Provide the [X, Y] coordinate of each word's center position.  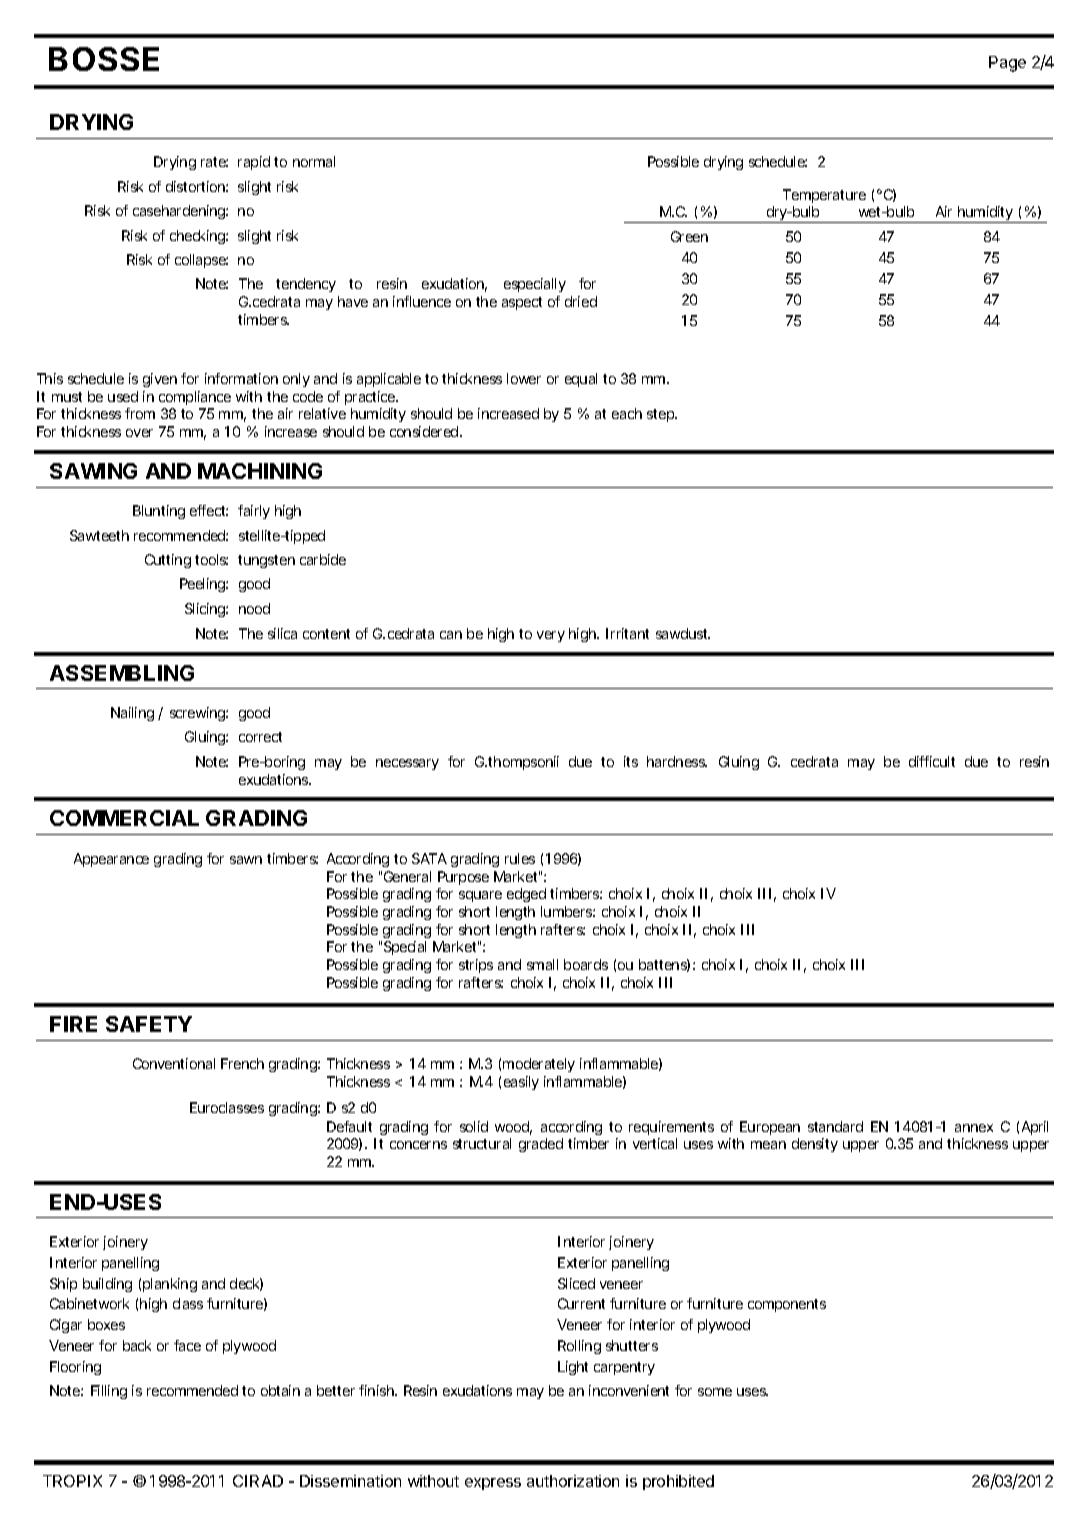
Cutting [168, 561]
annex [974, 1128]
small [542, 964]
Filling [109, 1392]
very [551, 636]
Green [689, 236]
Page [1007, 64]
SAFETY [149, 1024]
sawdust [683, 633]
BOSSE [104, 59]
